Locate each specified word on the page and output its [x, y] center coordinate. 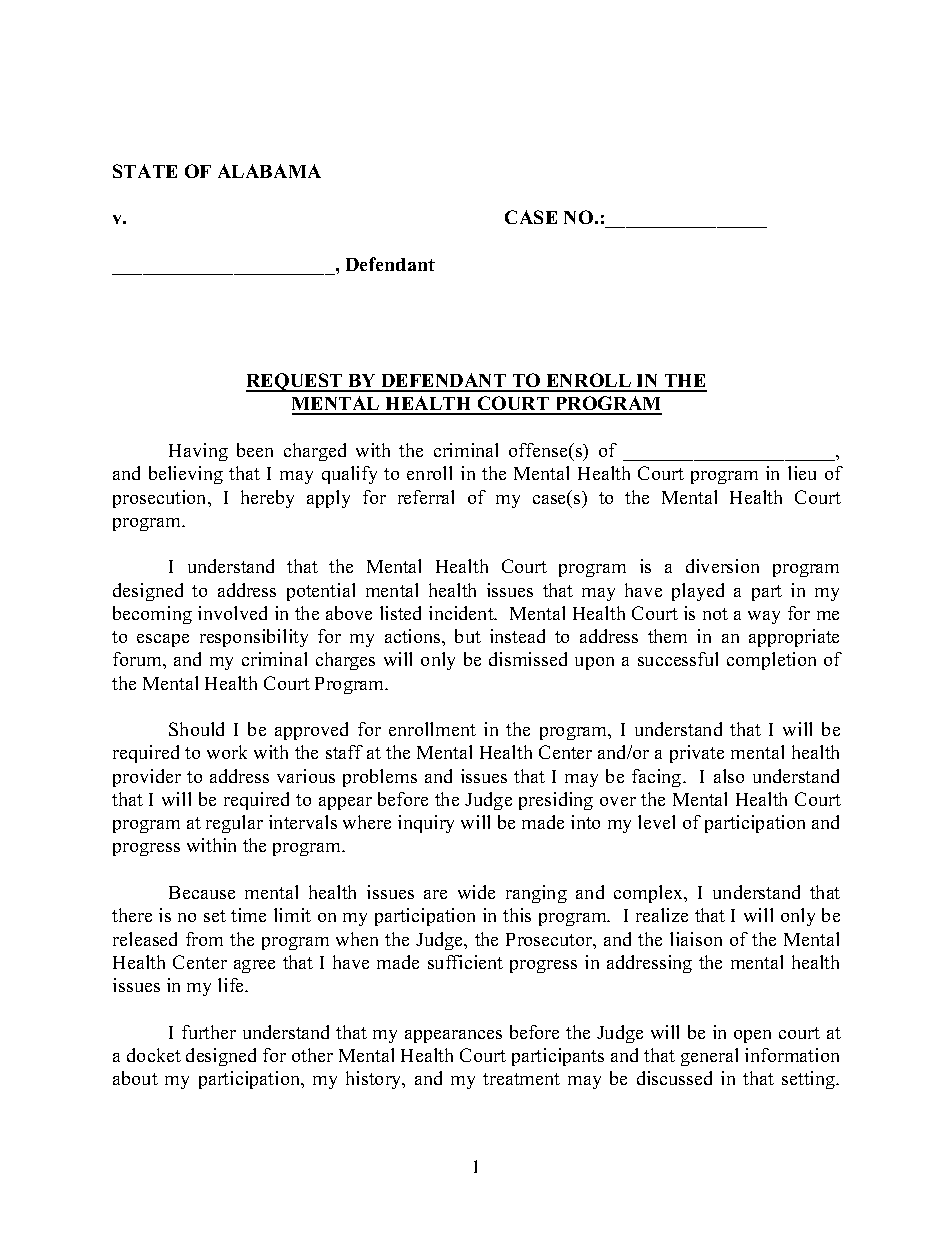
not [715, 614]
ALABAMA [269, 171]
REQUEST [295, 382]
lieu [802, 473]
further [209, 1032]
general [709, 1057]
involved [232, 613]
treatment [521, 1079]
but [468, 636]
